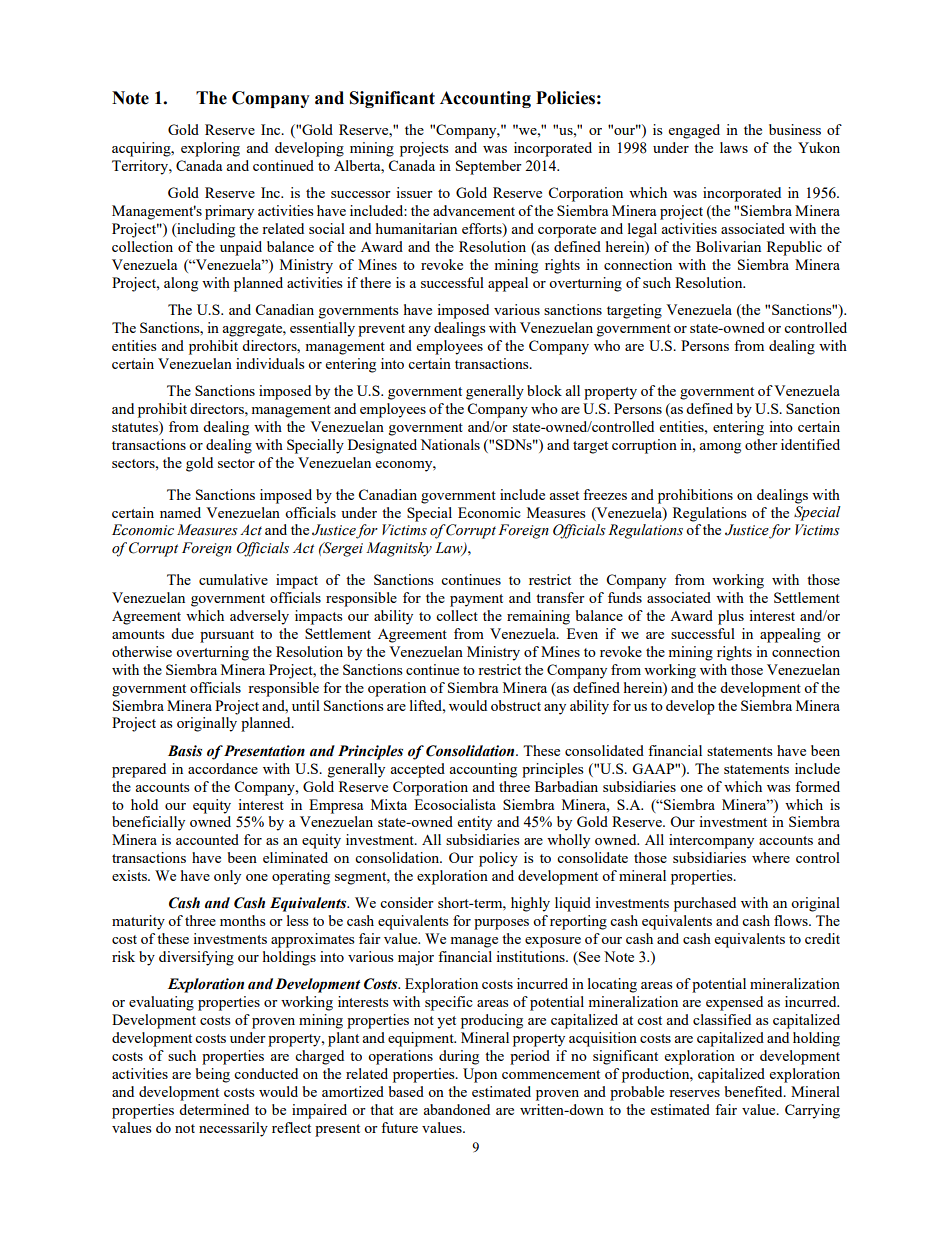 This screenshot has width=952, height=1233. What do you see at coordinates (731, 617) in the screenshot?
I see `plus` at bounding box center [731, 617].
